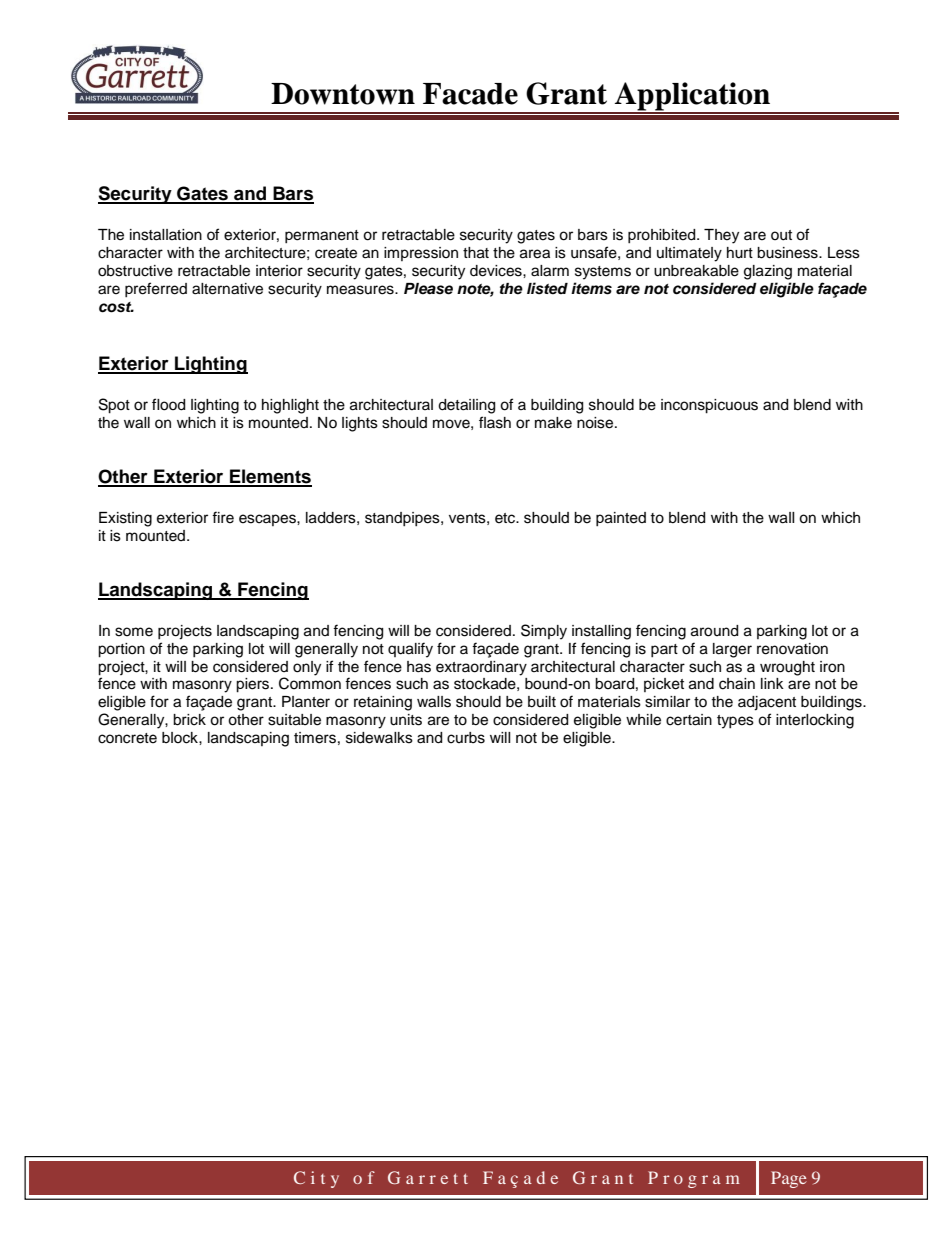  What do you see at coordinates (692, 97) in the image?
I see `Application` at bounding box center [692, 97].
